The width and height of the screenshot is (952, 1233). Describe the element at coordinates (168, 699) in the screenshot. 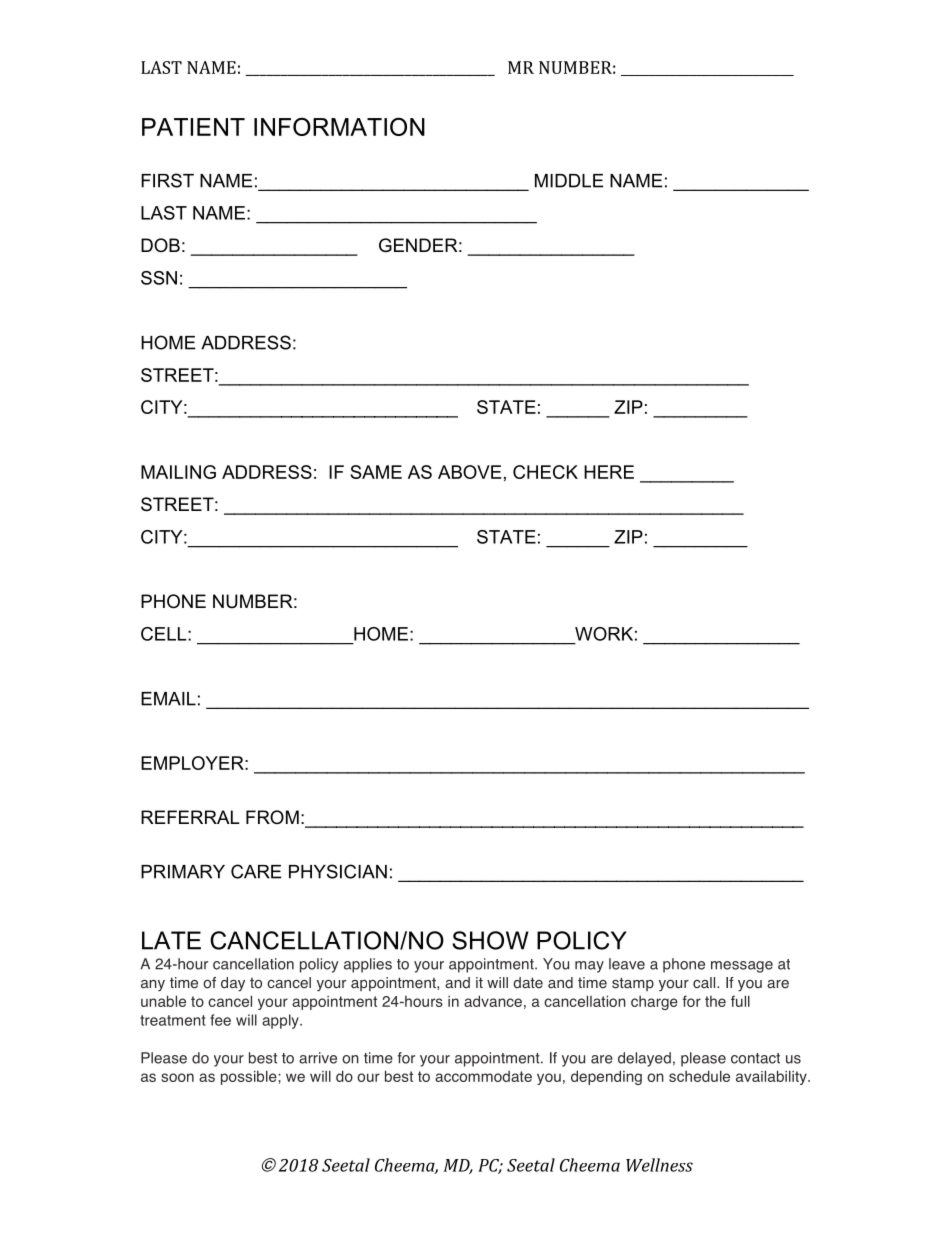

I see `EMAIL` at that location.
